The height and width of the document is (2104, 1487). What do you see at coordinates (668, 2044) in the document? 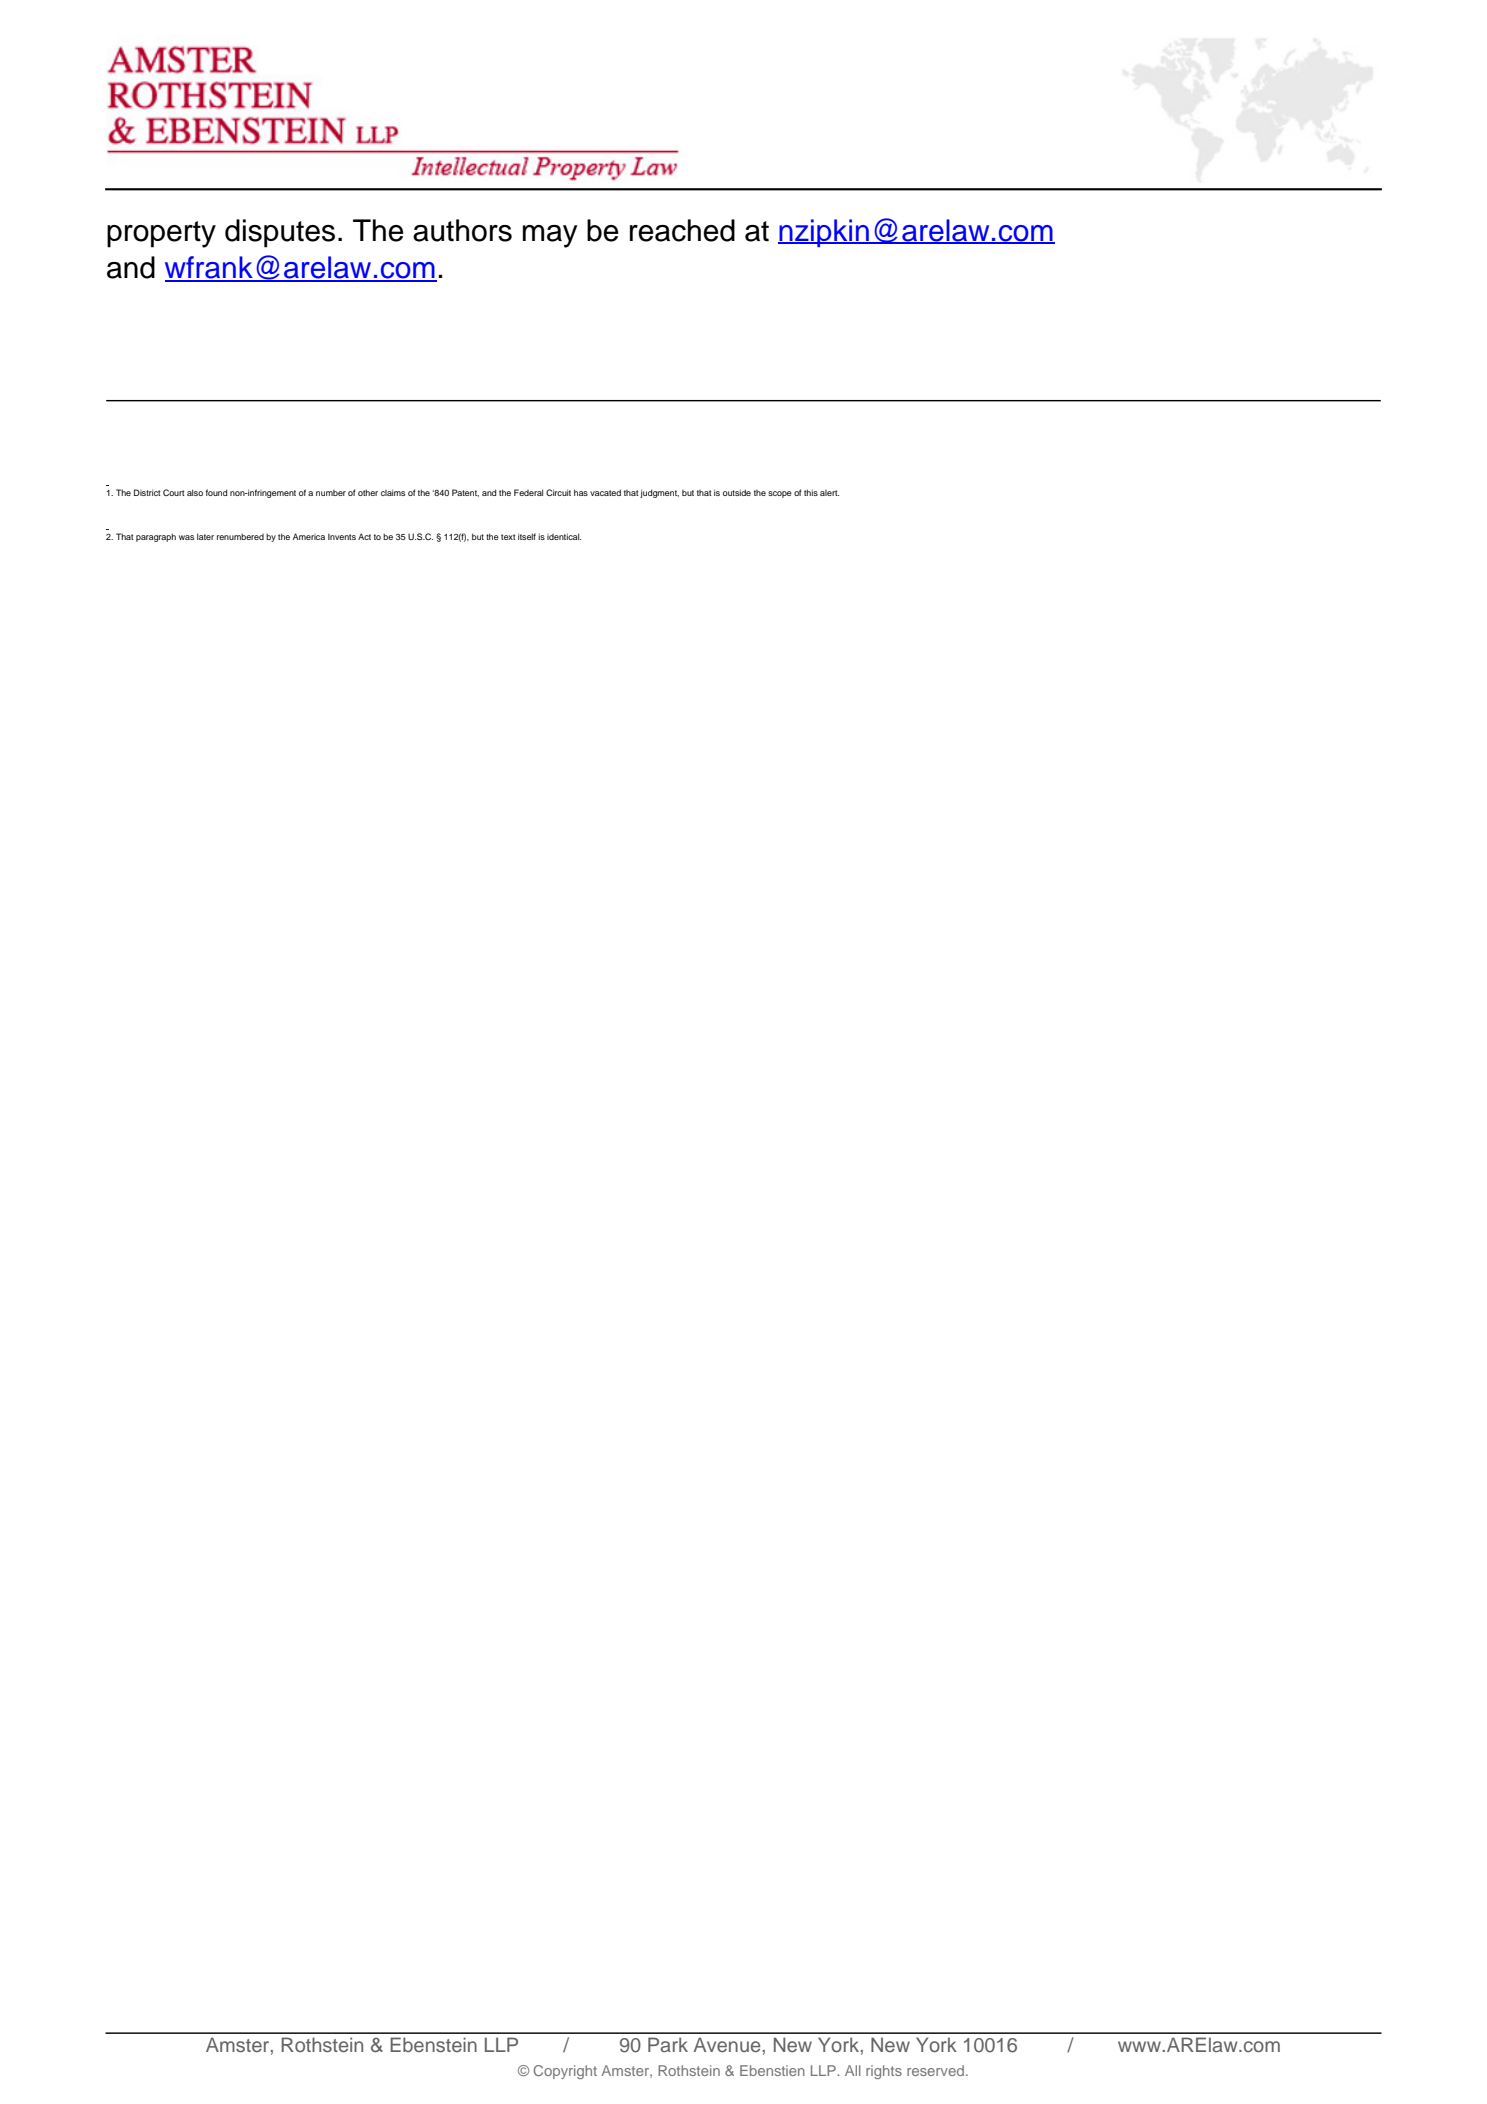
I see `Park` at bounding box center [668, 2044].
